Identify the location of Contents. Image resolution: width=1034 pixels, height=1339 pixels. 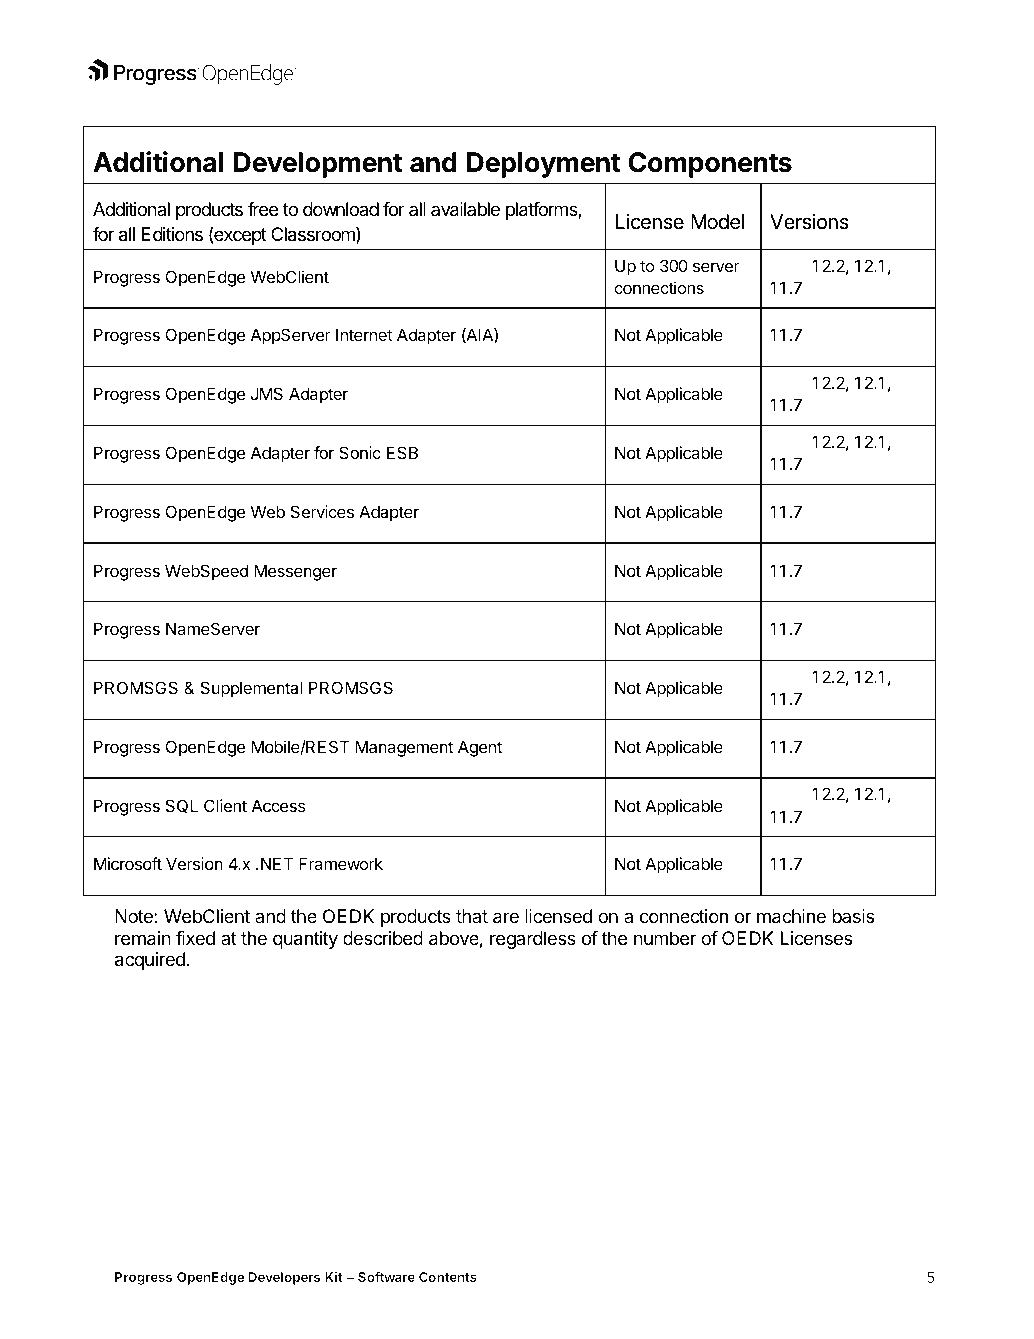
(448, 1277).
